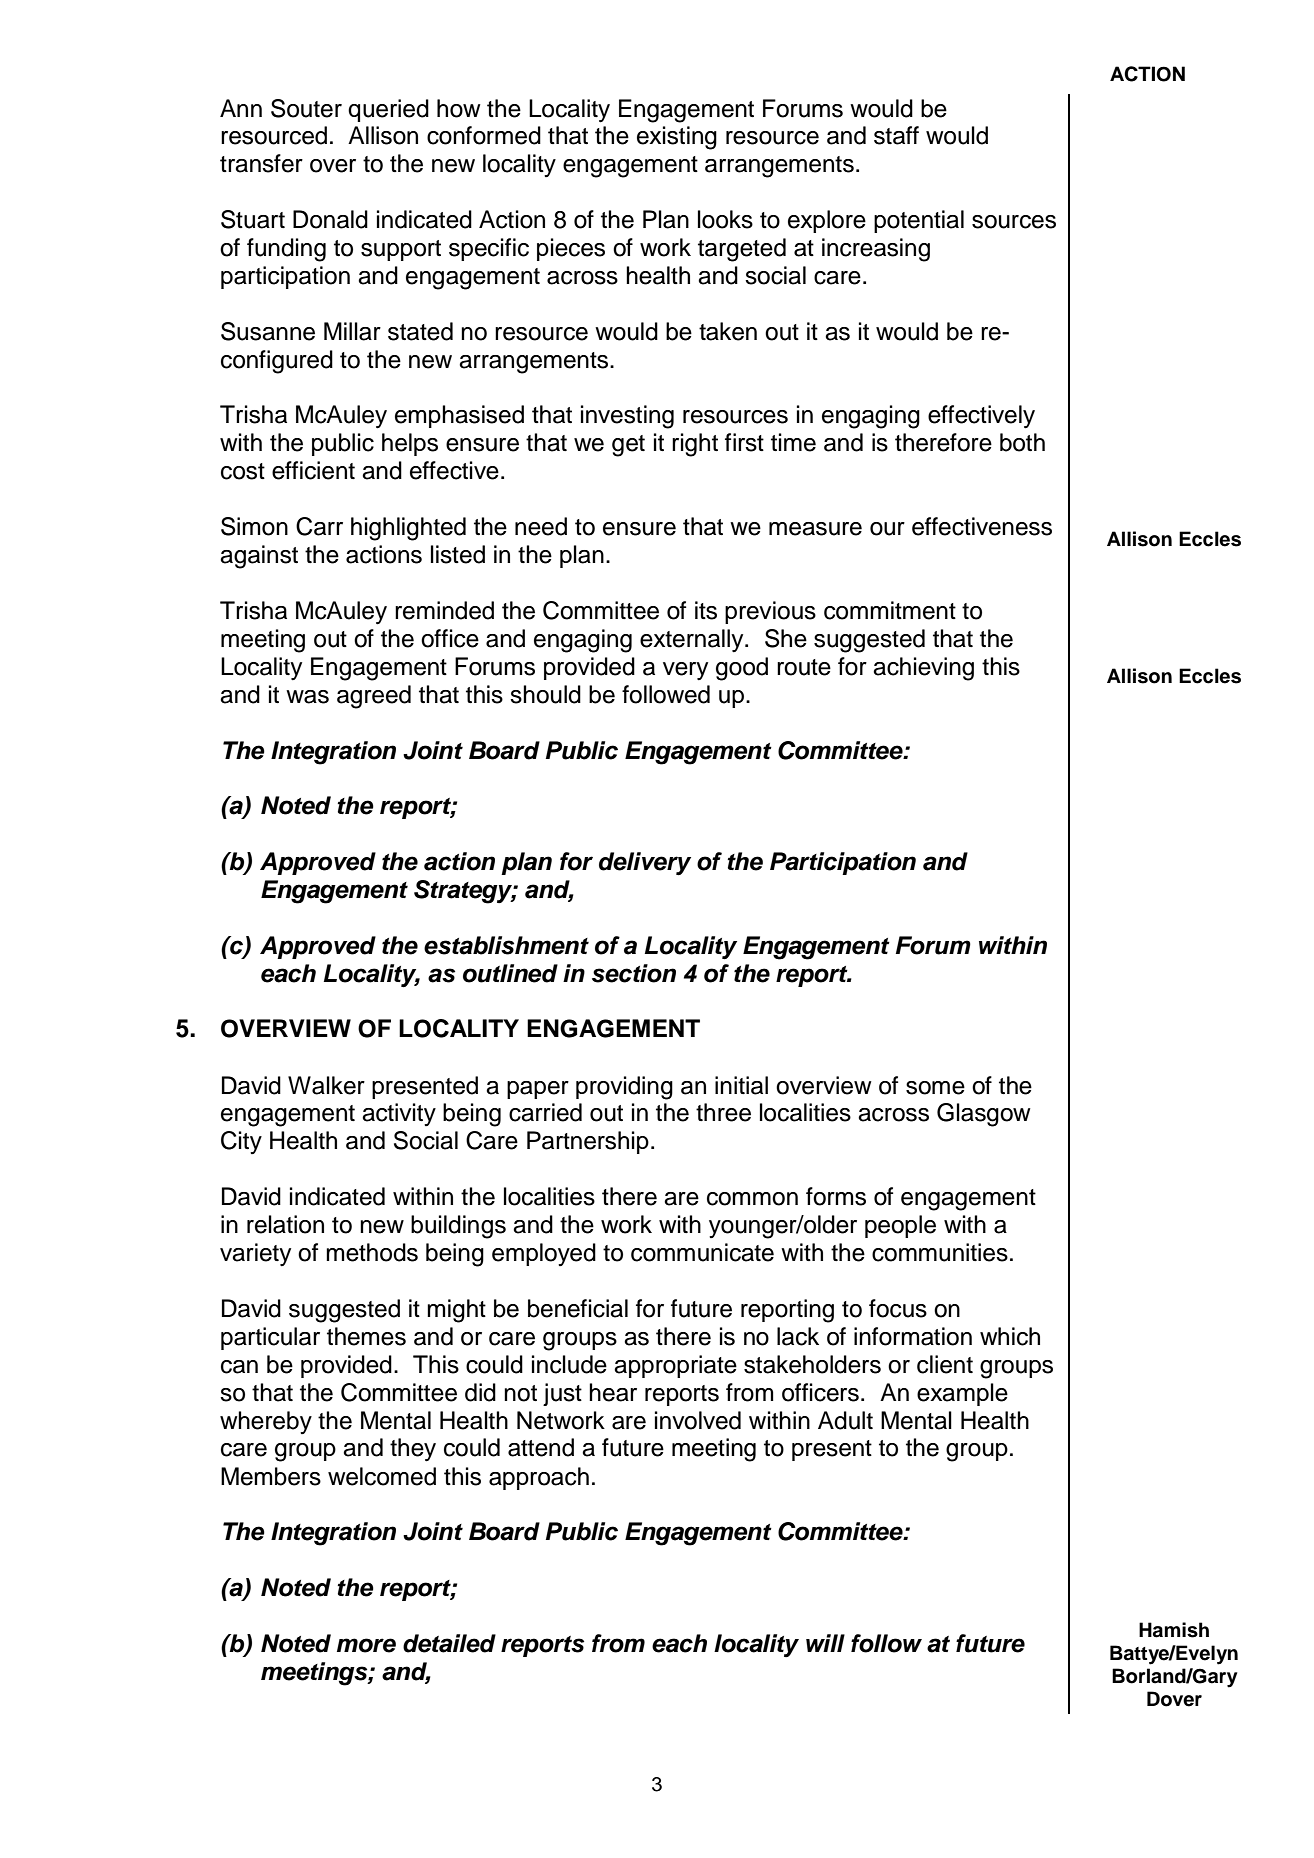 The height and width of the screenshot is (1858, 1314). What do you see at coordinates (935, 1088) in the screenshot?
I see `some` at bounding box center [935, 1088].
